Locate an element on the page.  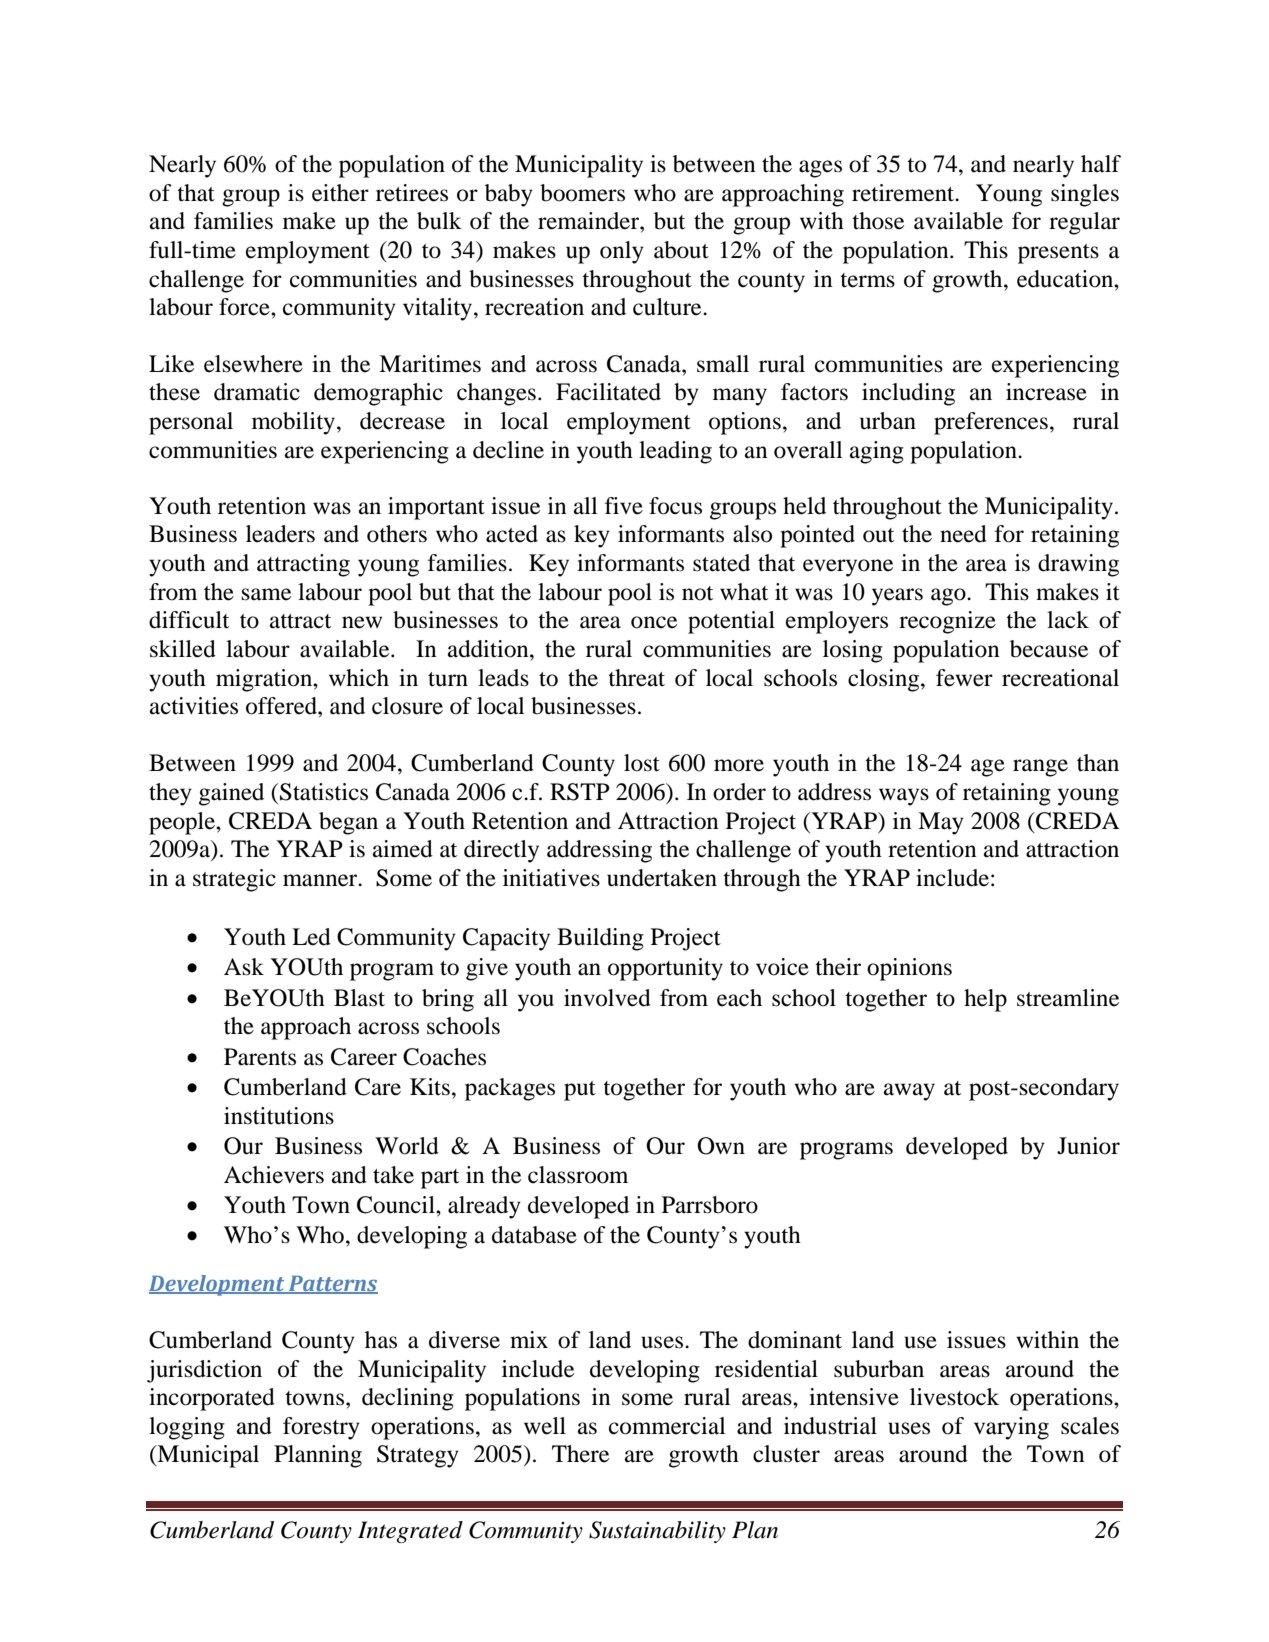
need is located at coordinates (963, 534).
